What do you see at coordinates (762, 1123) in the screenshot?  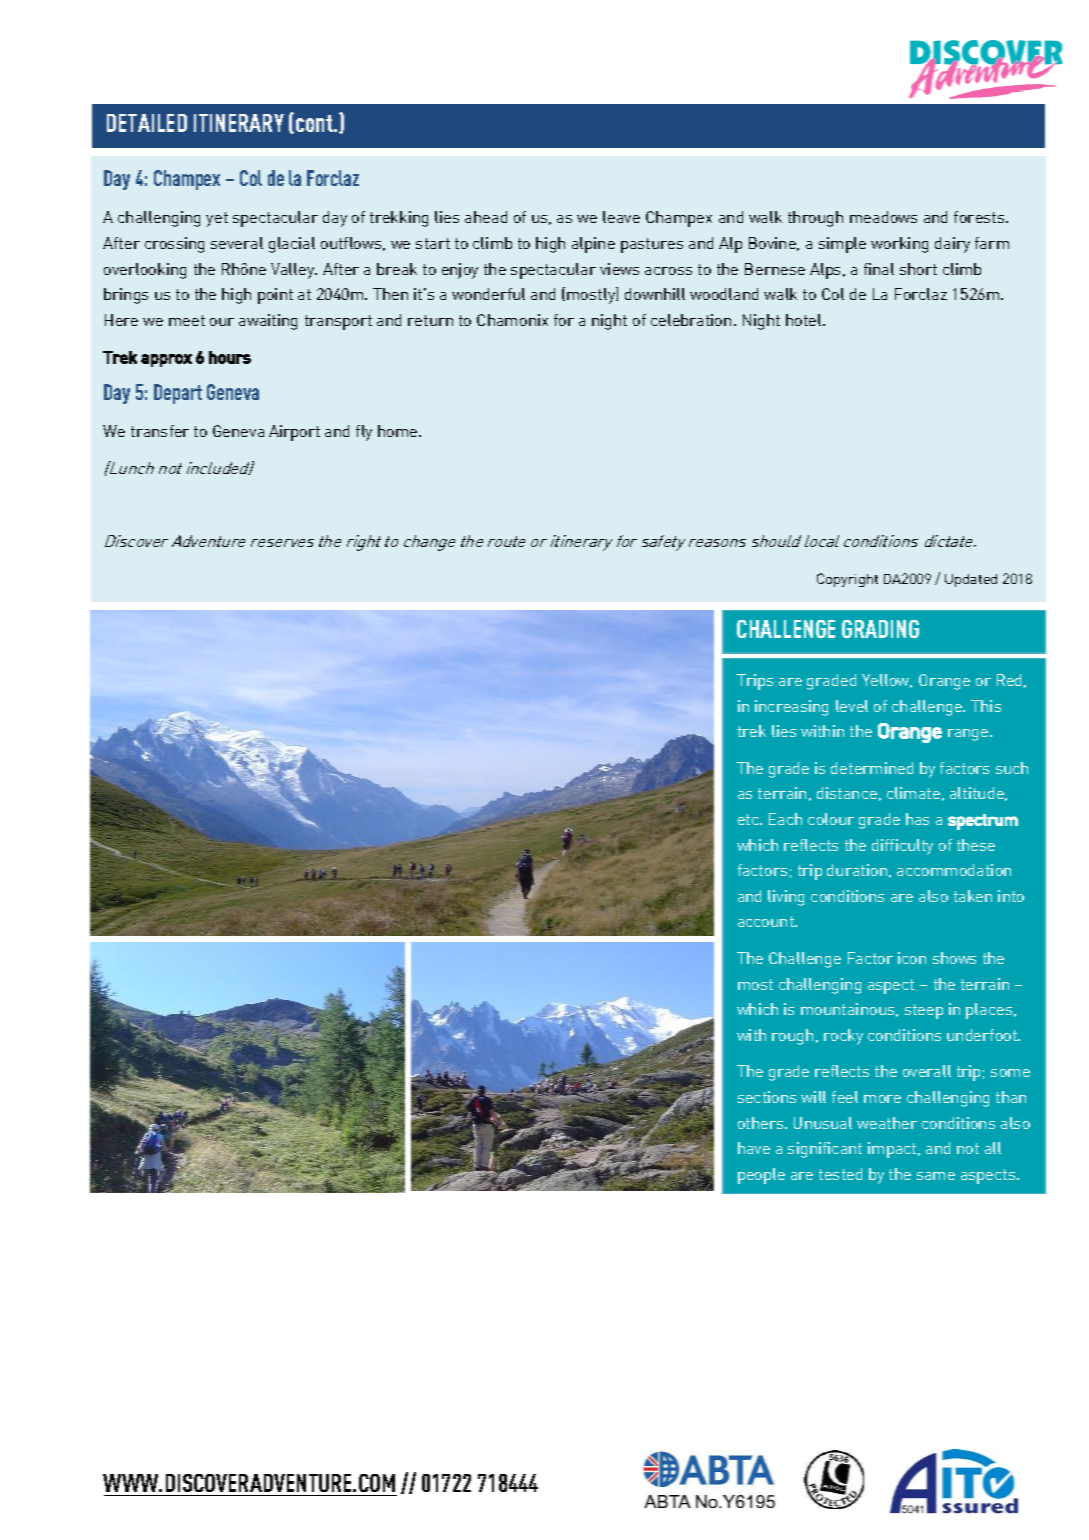 I see `others` at bounding box center [762, 1123].
